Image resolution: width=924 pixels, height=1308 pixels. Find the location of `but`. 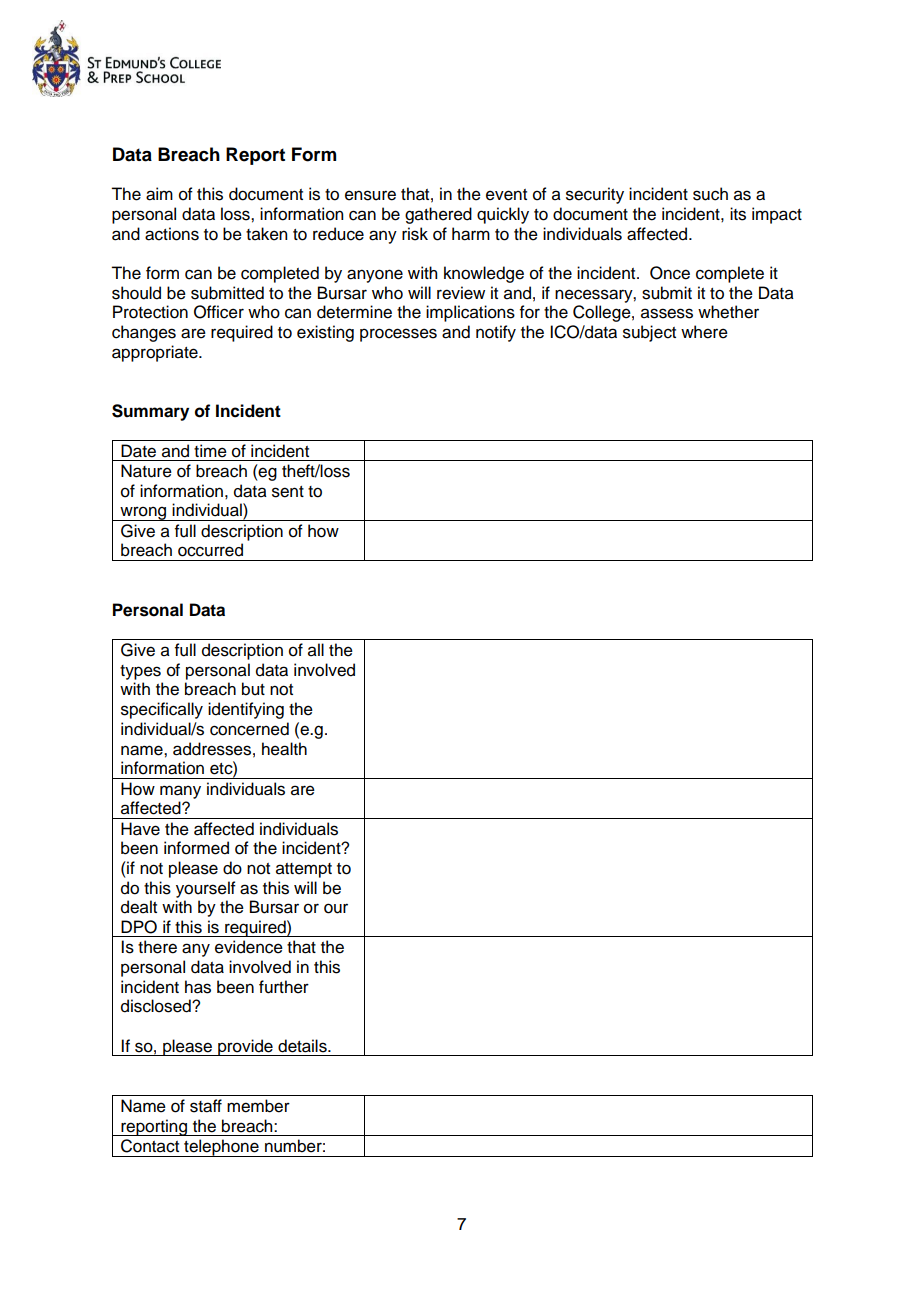

but is located at coordinates (253, 689).
